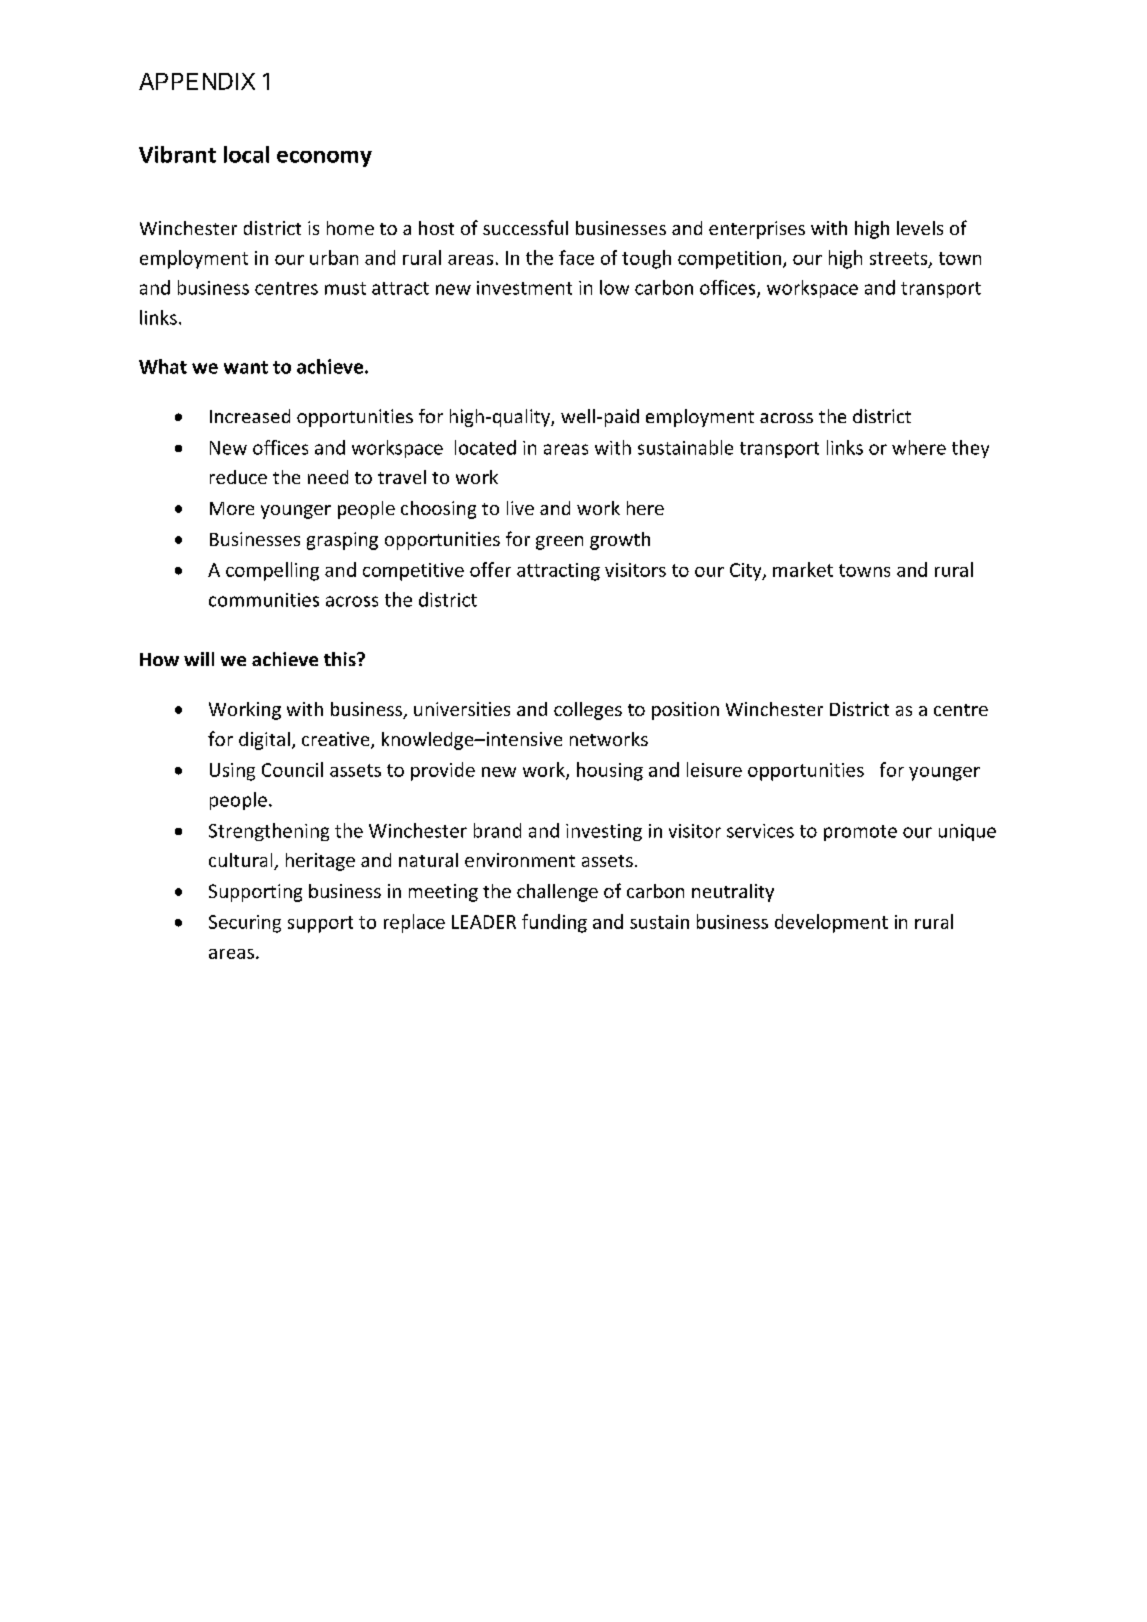  I want to click on APPENDIX, so click(197, 81).
